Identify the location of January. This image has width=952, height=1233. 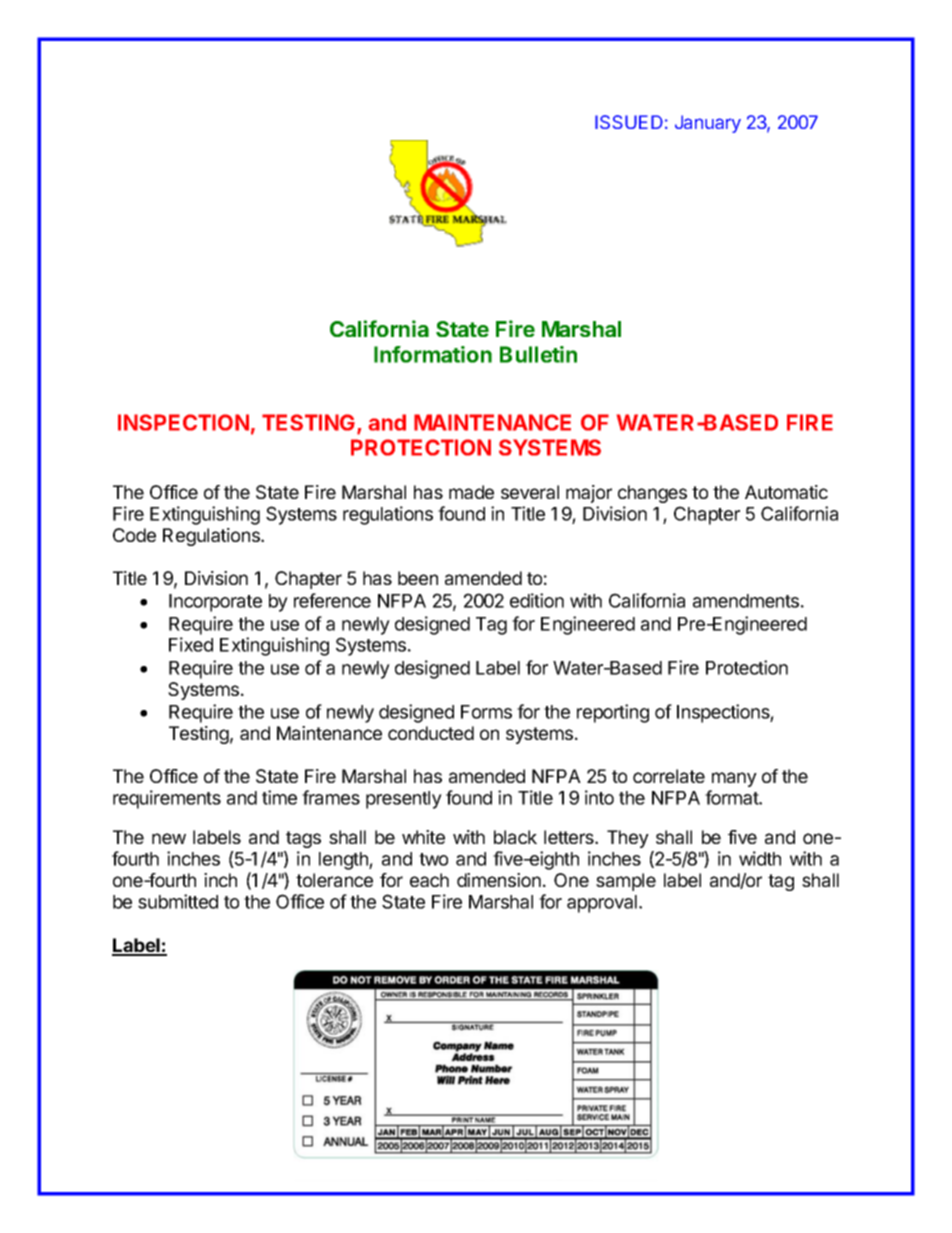
(708, 124).
